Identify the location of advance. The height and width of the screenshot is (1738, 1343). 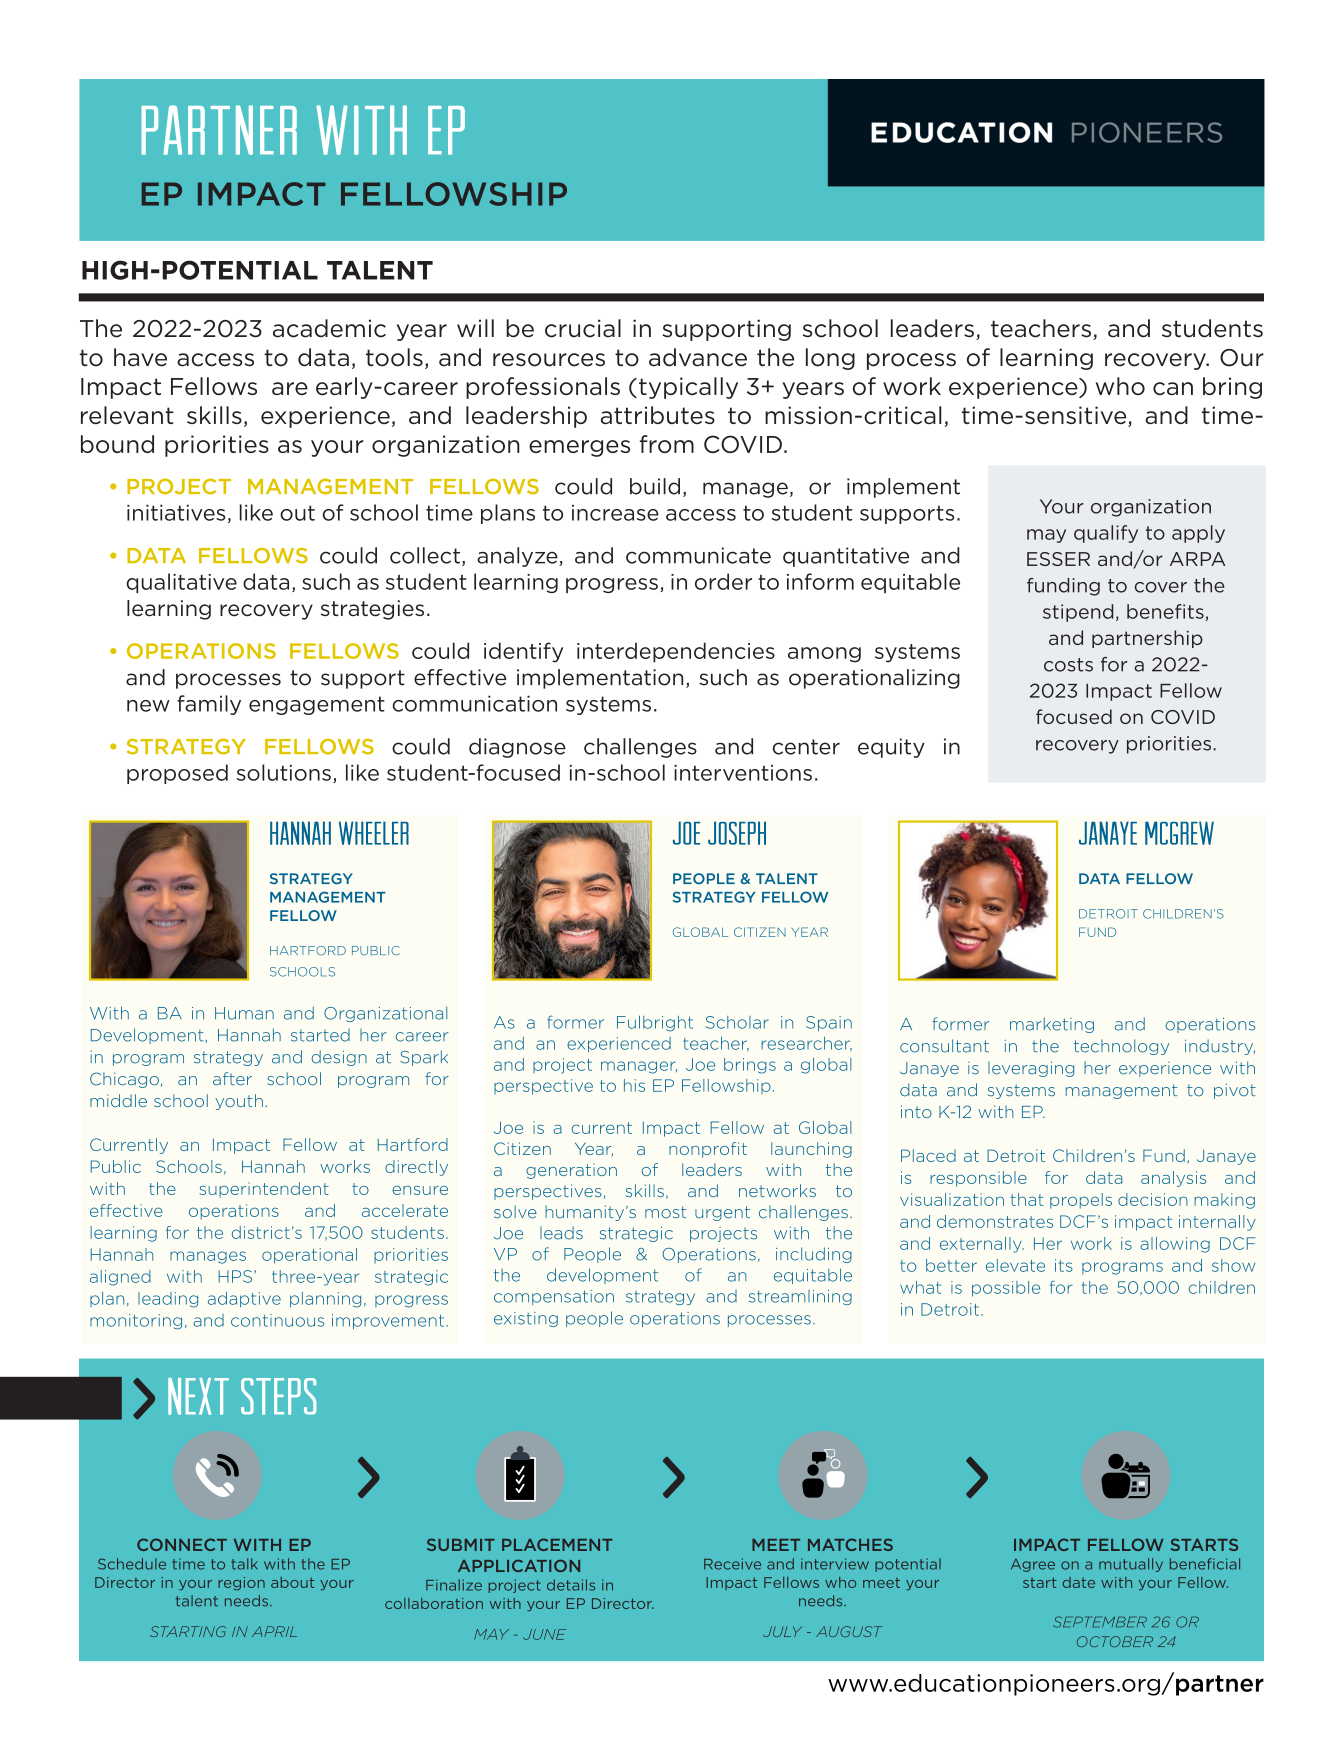
(698, 357).
